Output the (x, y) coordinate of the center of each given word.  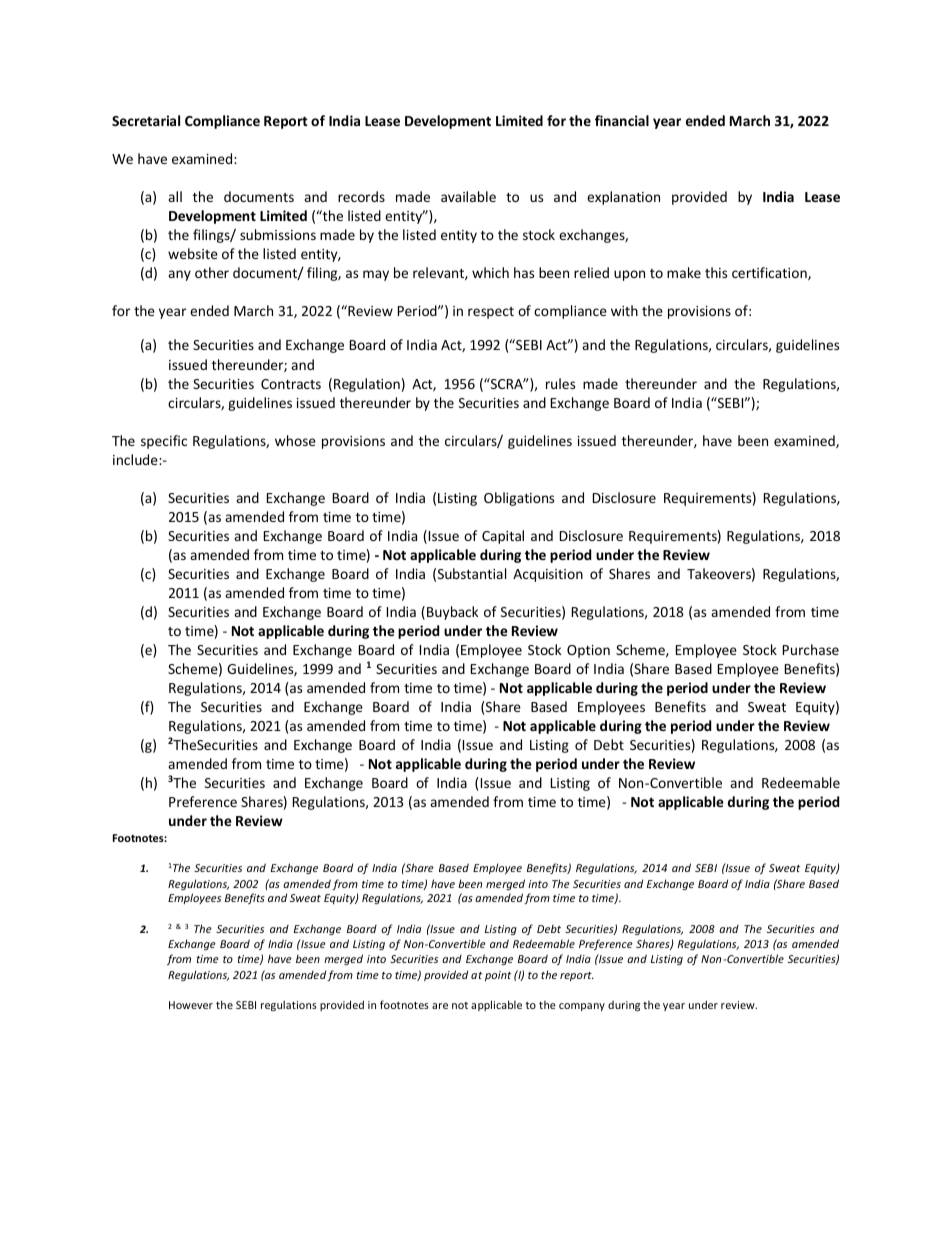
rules (560, 383)
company (582, 1007)
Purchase (811, 649)
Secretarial (146, 120)
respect (491, 313)
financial (622, 120)
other (212, 272)
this (716, 272)
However (191, 1005)
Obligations (519, 499)
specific (164, 442)
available (468, 196)
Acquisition (548, 575)
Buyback (452, 613)
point (498, 976)
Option (588, 651)
